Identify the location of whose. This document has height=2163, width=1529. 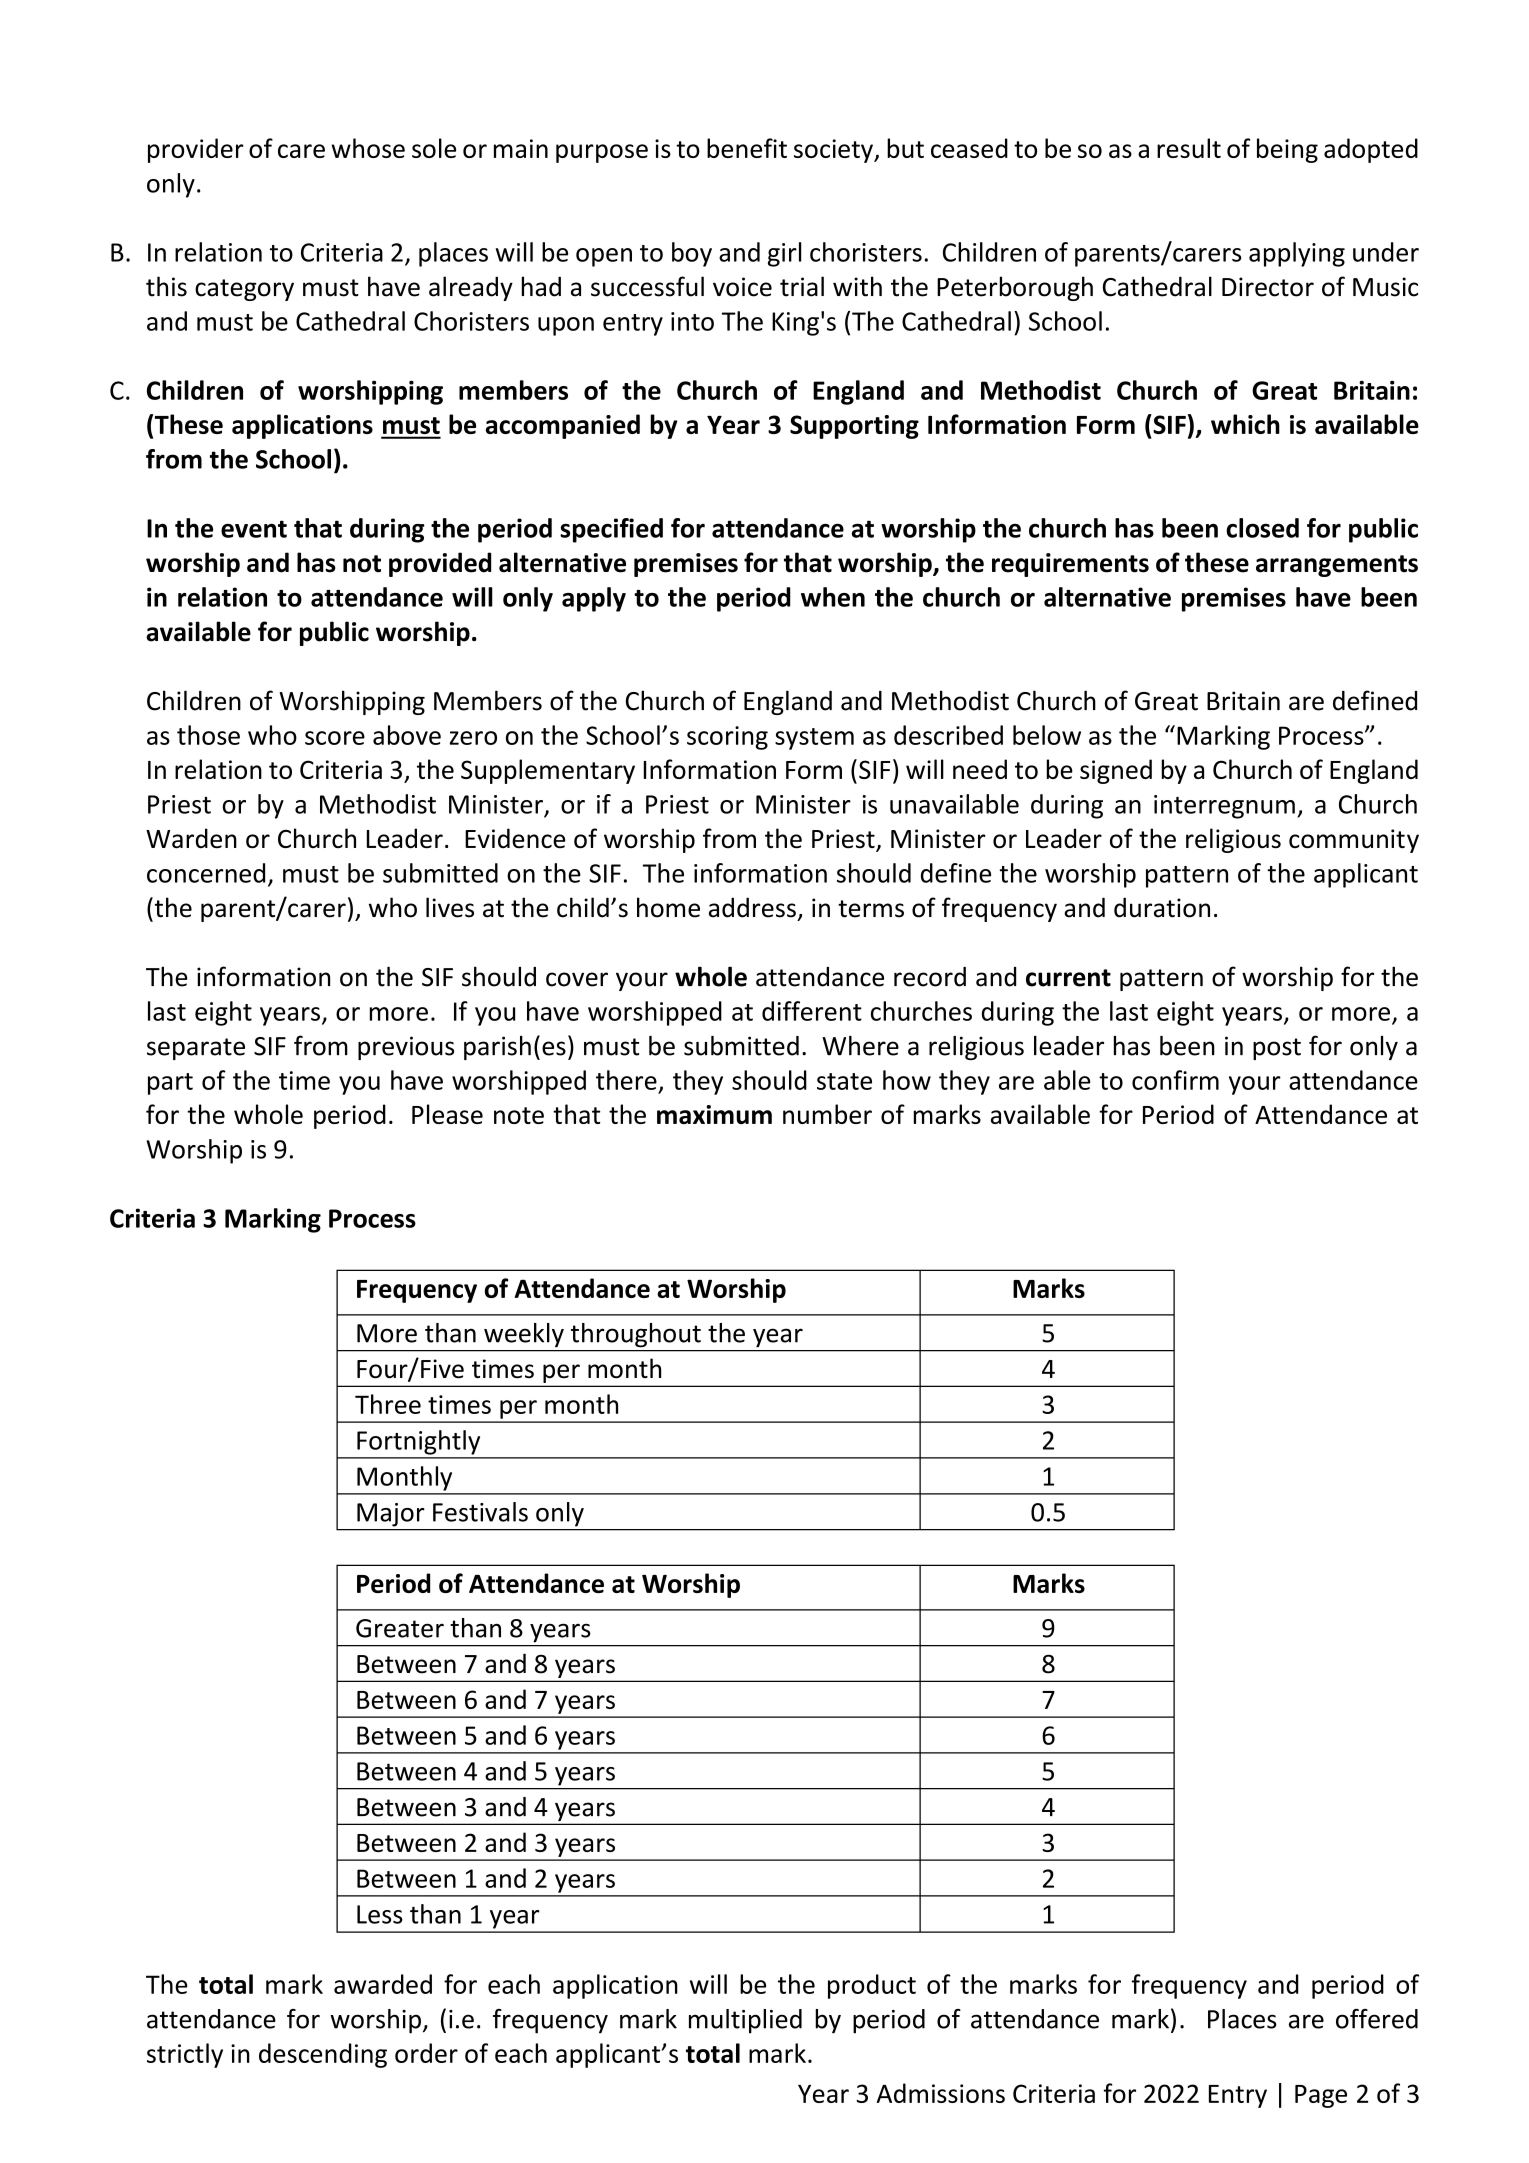
(368, 148).
